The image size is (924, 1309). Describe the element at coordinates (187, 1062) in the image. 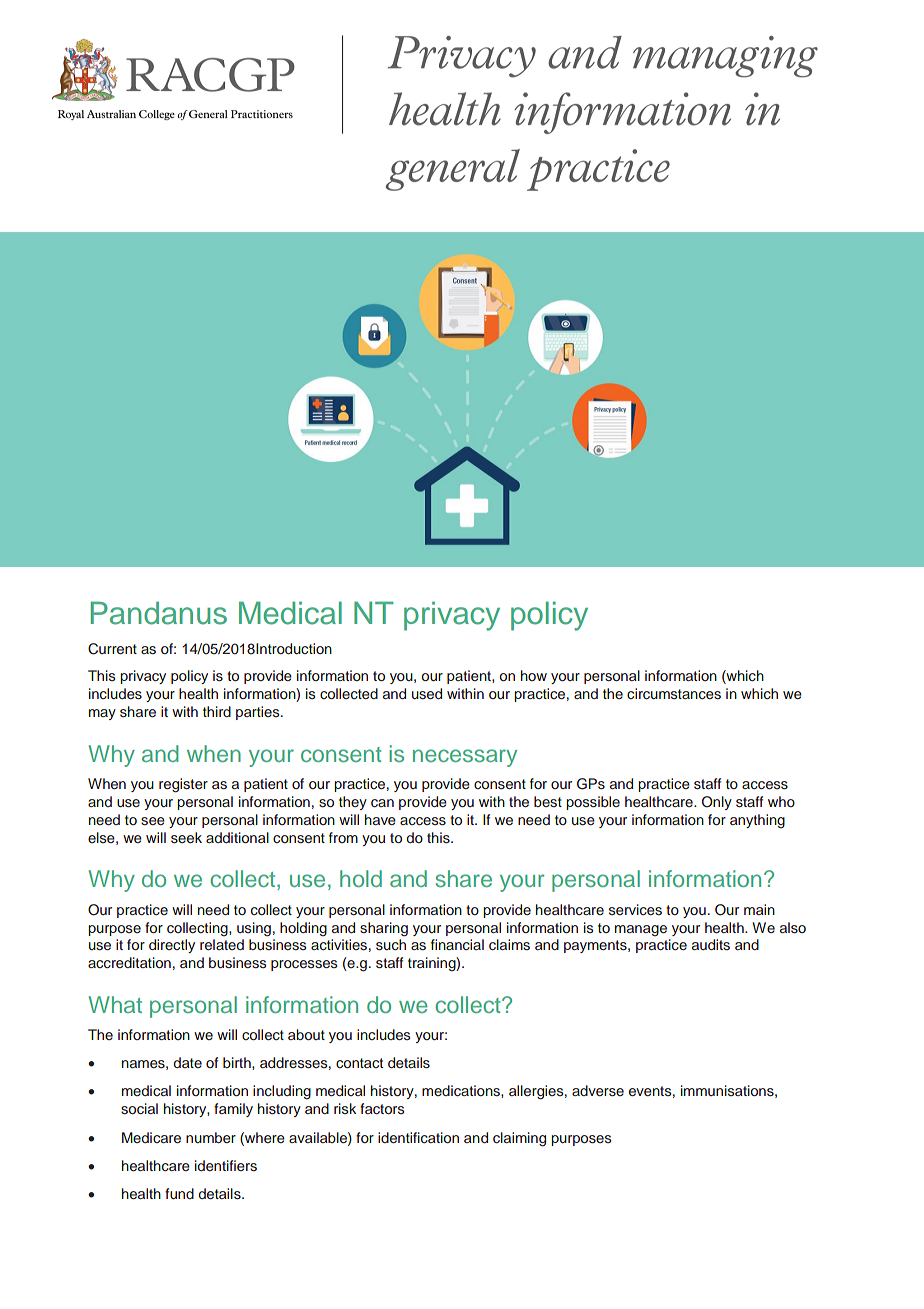

I see `date` at that location.
